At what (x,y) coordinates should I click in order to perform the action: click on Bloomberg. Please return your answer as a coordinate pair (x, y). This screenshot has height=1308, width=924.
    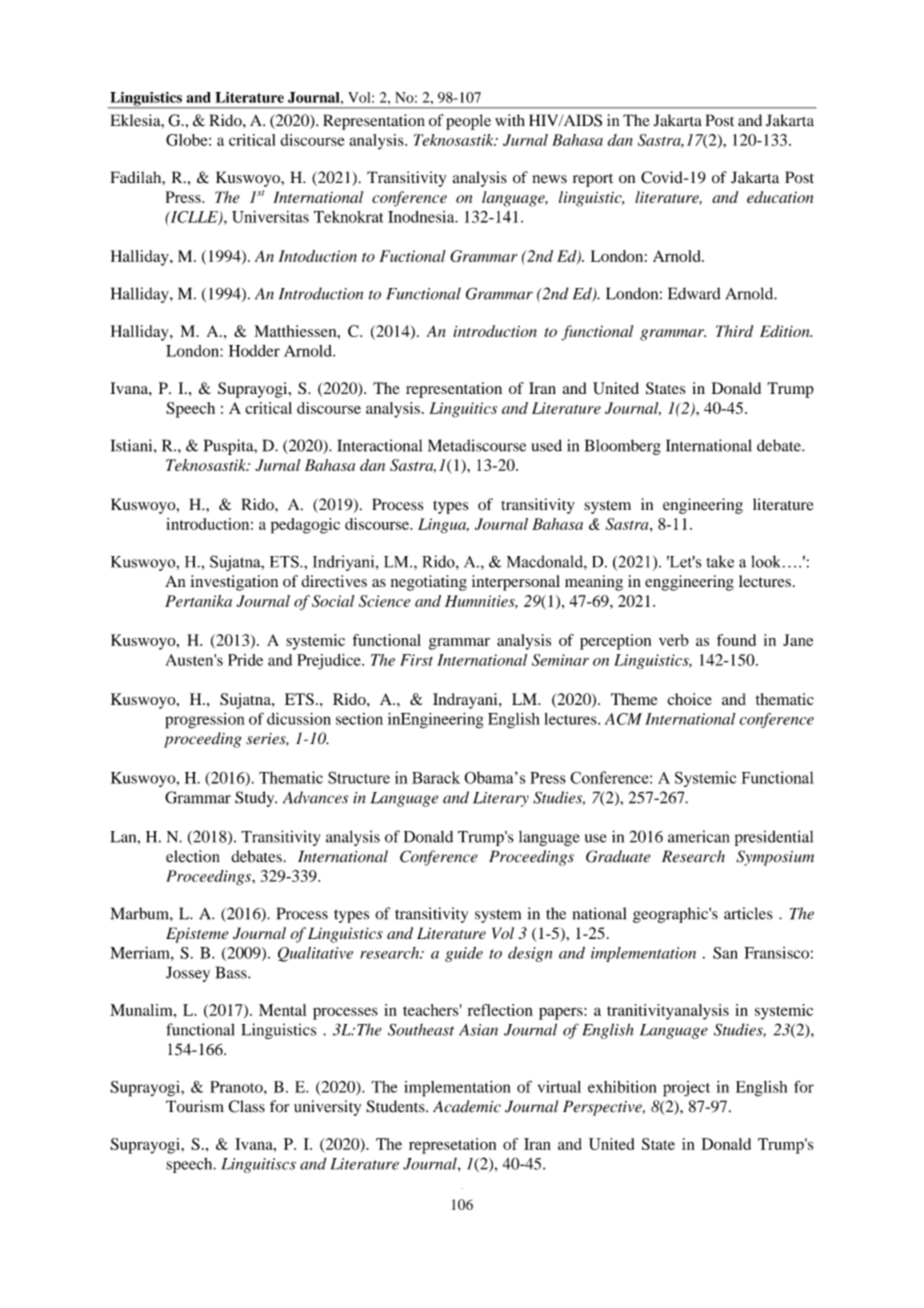
    Looking at the image, I should click on (623, 447).
